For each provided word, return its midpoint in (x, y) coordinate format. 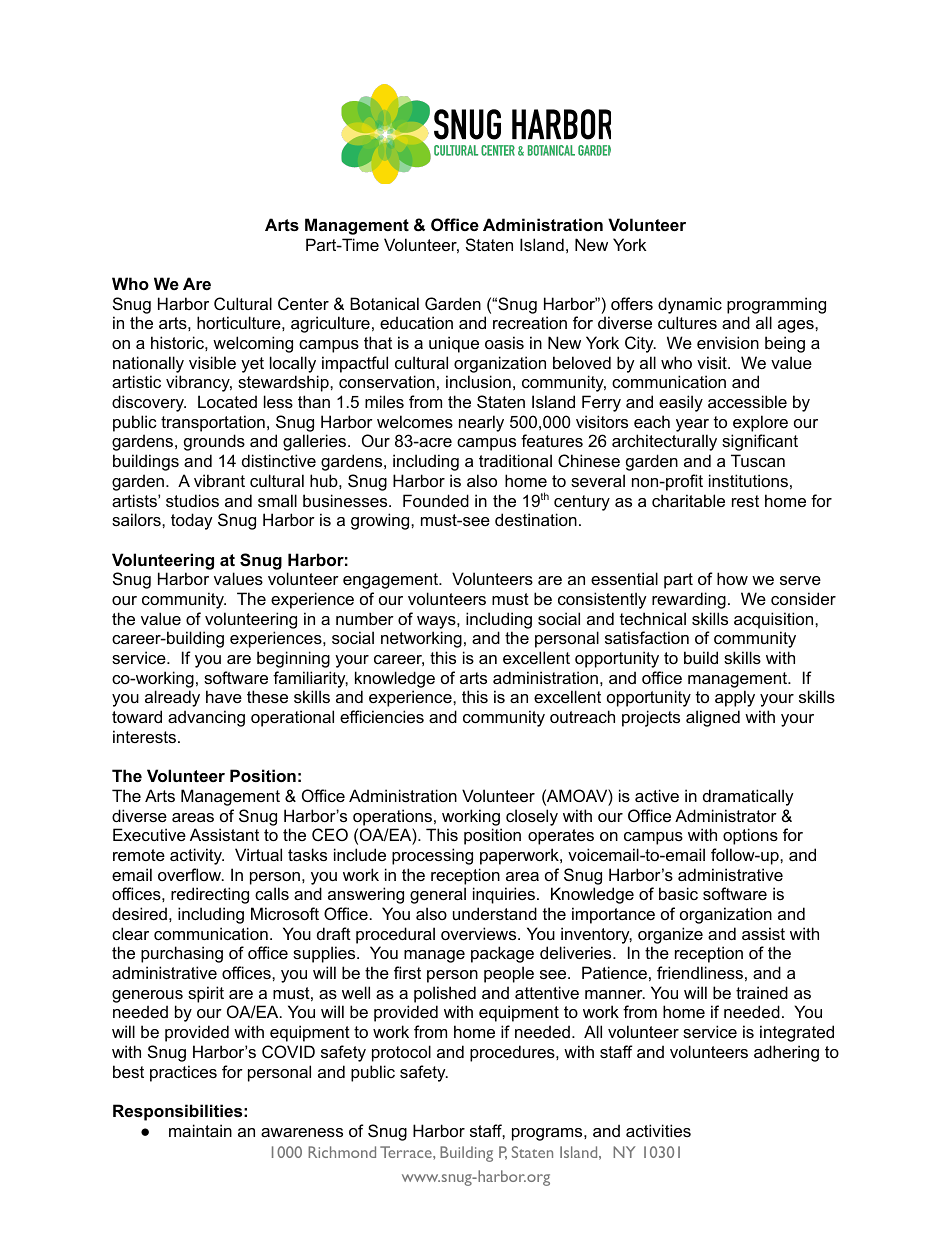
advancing (206, 718)
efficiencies (382, 716)
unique (454, 344)
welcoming (253, 344)
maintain (200, 1130)
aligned (713, 718)
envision (728, 342)
